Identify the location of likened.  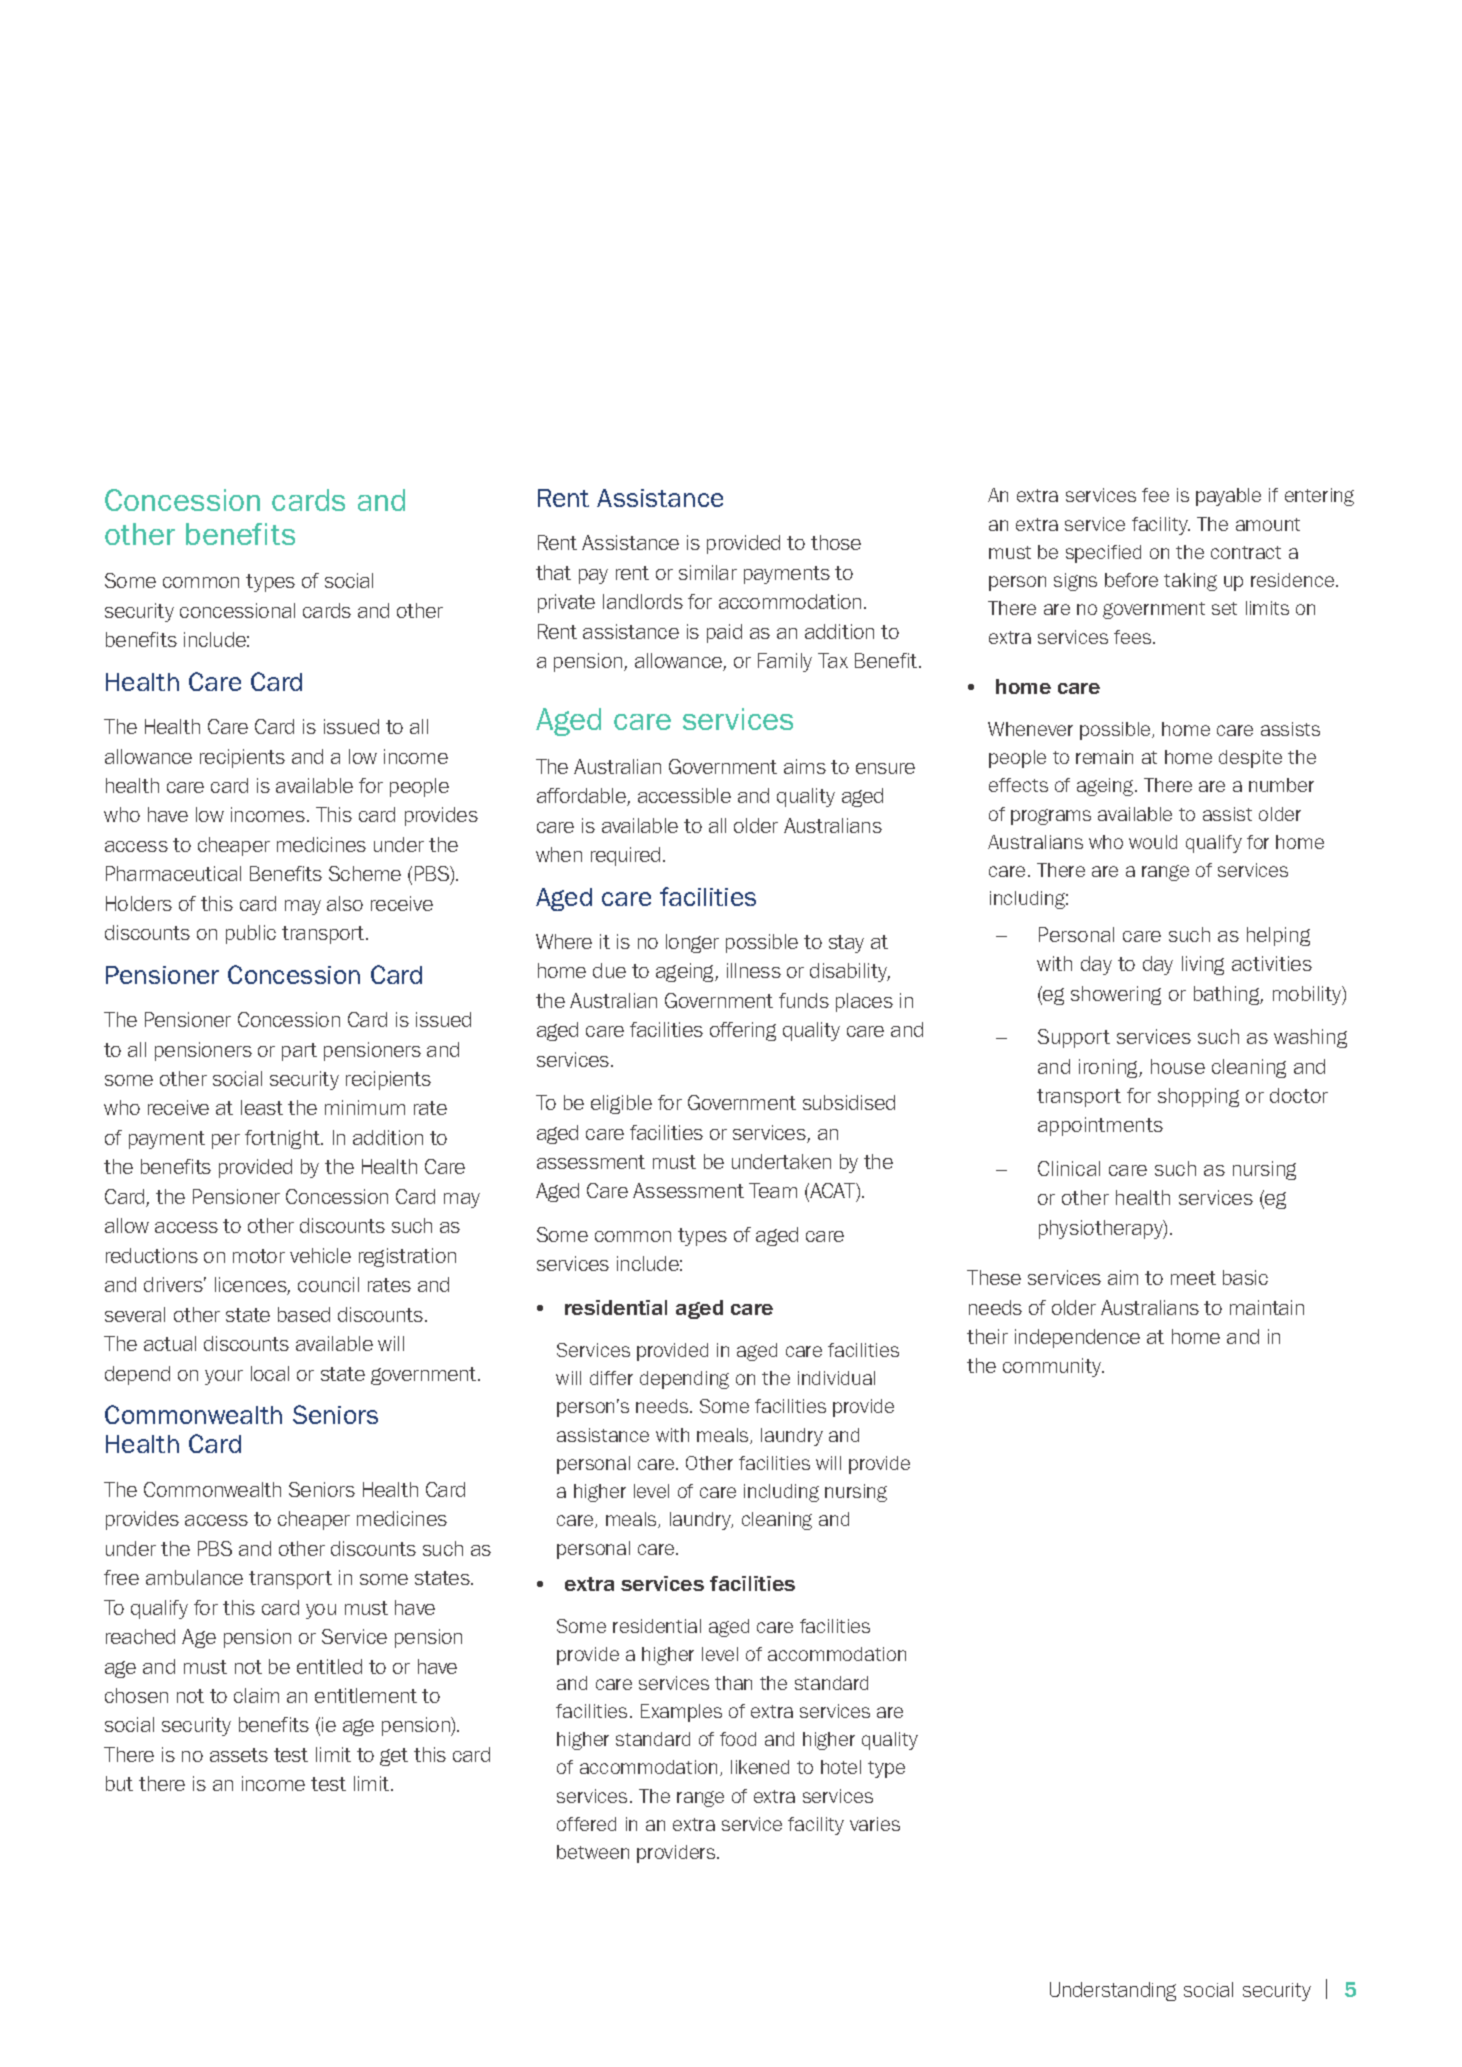
(760, 1767).
